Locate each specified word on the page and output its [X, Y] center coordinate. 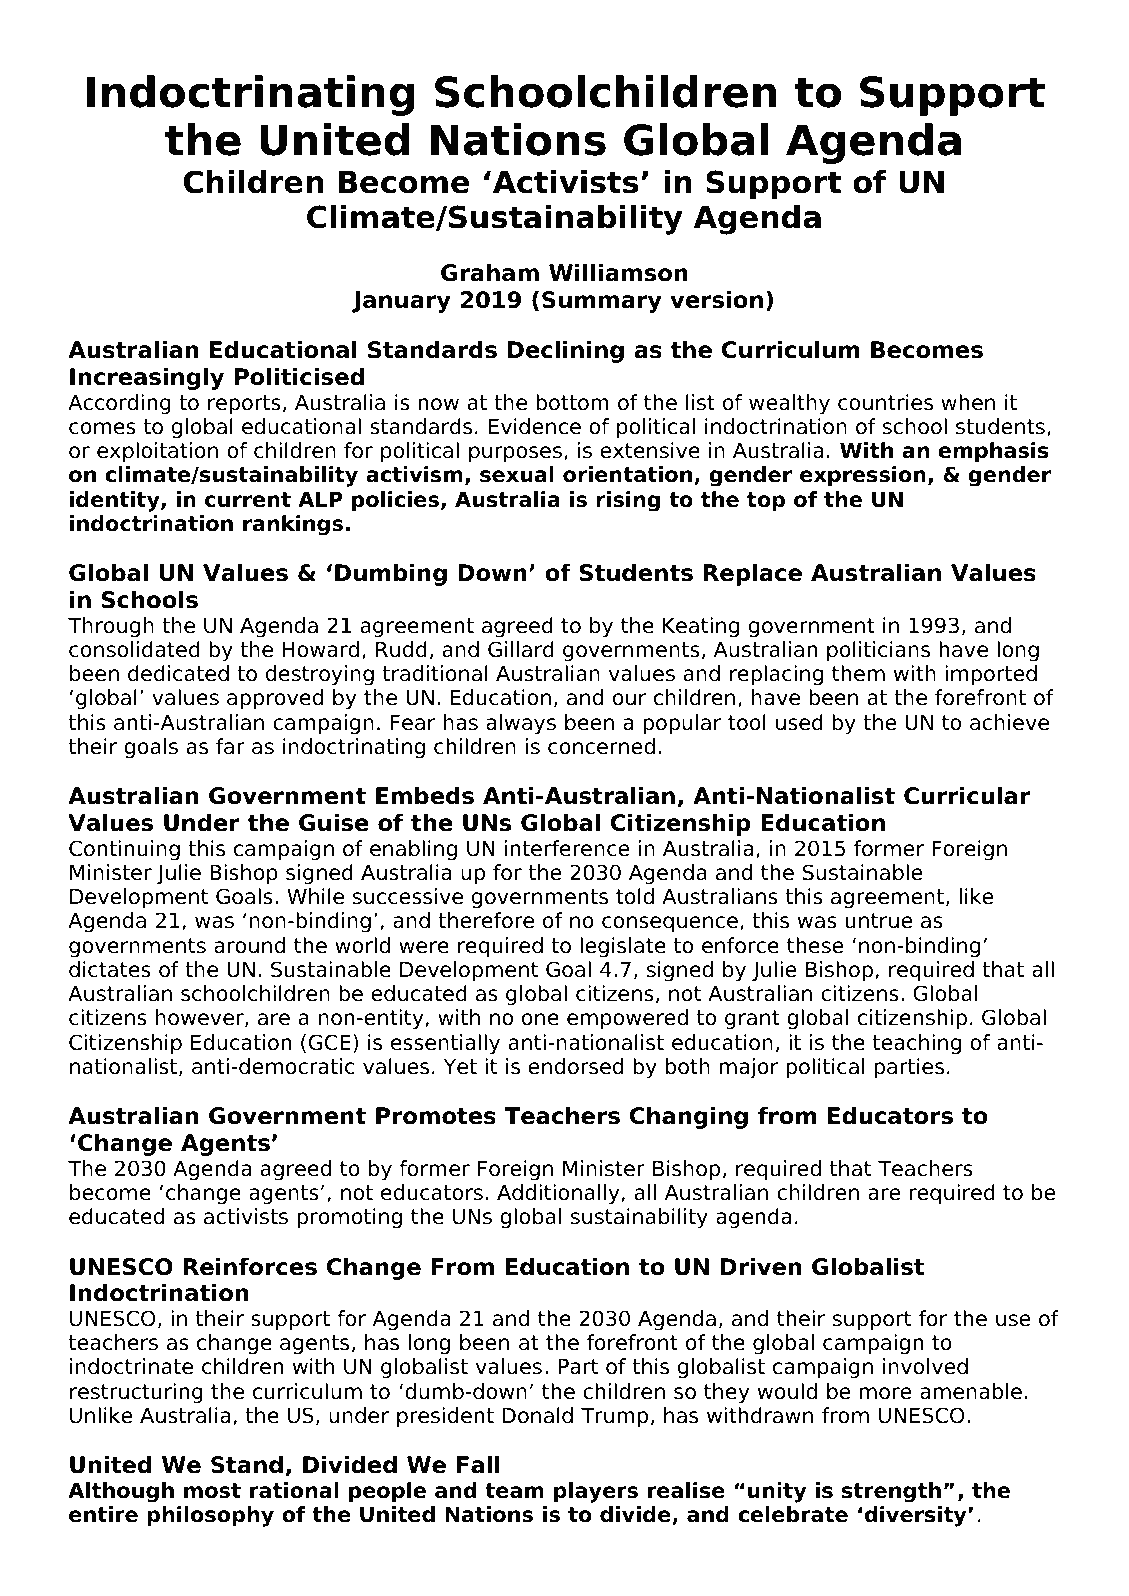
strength [891, 1492]
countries [885, 402]
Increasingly [147, 378]
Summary [602, 302]
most [212, 1491]
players [596, 1492]
